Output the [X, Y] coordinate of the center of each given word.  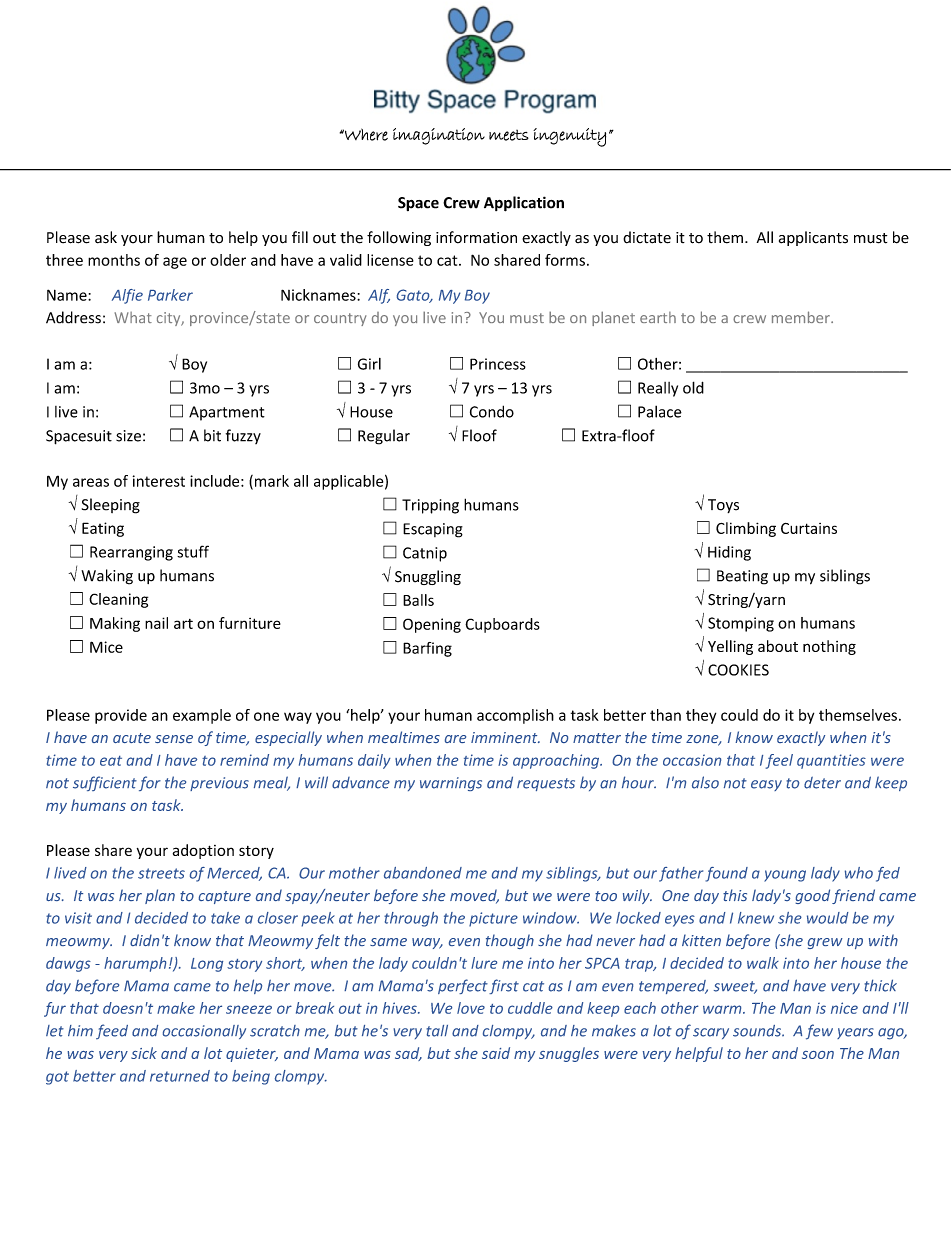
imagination [439, 136]
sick [144, 1053]
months [114, 260]
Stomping [741, 624]
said [496, 1053]
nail [156, 623]
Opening [432, 625]
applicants [813, 238]
